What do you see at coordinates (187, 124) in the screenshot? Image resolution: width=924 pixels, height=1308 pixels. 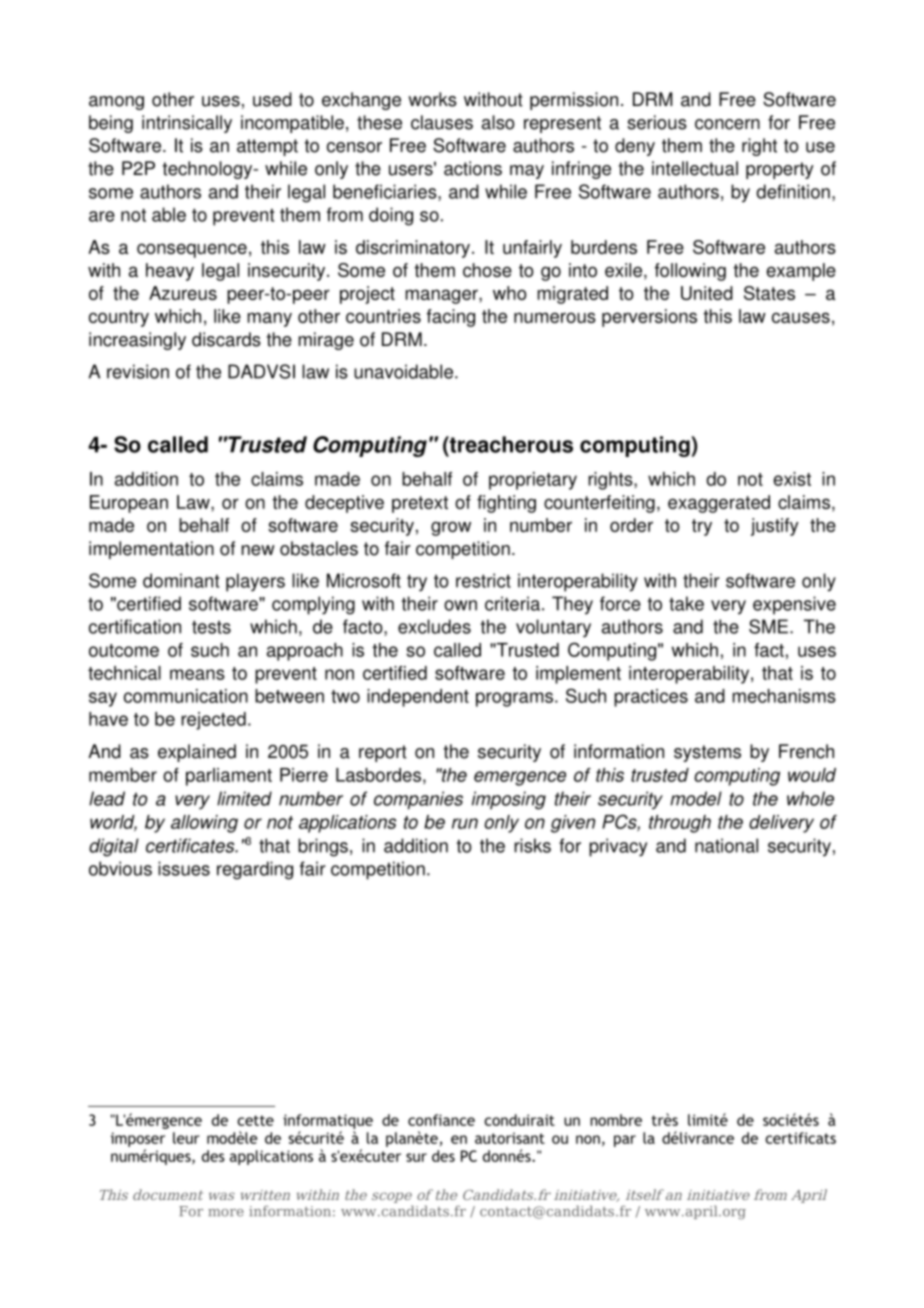 I see `intrinsically` at bounding box center [187, 124].
